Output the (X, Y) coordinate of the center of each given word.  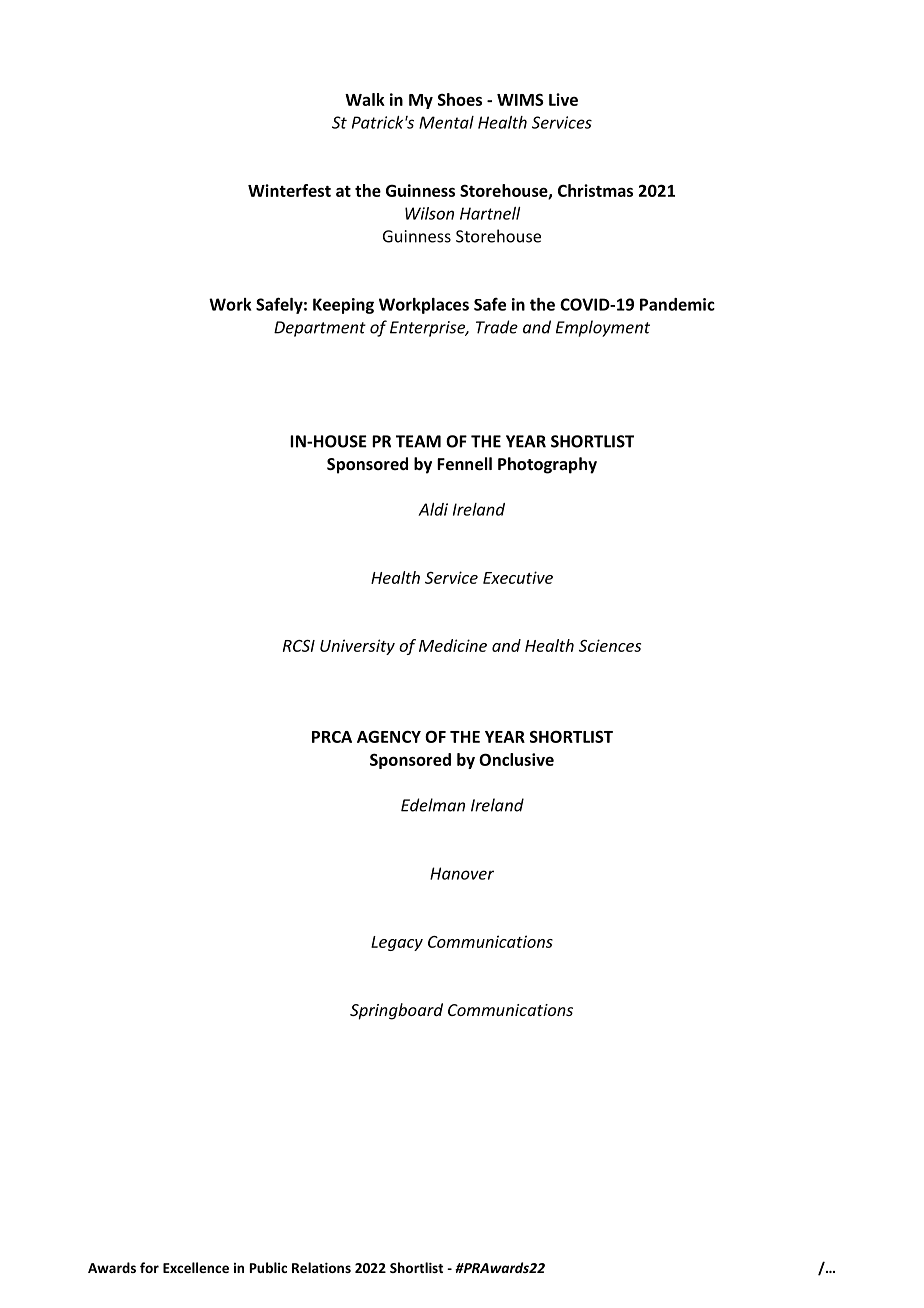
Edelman (433, 805)
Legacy (397, 943)
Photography (547, 465)
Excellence (196, 1267)
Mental (446, 122)
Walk (365, 99)
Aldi (433, 509)
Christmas (595, 190)
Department (320, 329)
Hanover (462, 873)
